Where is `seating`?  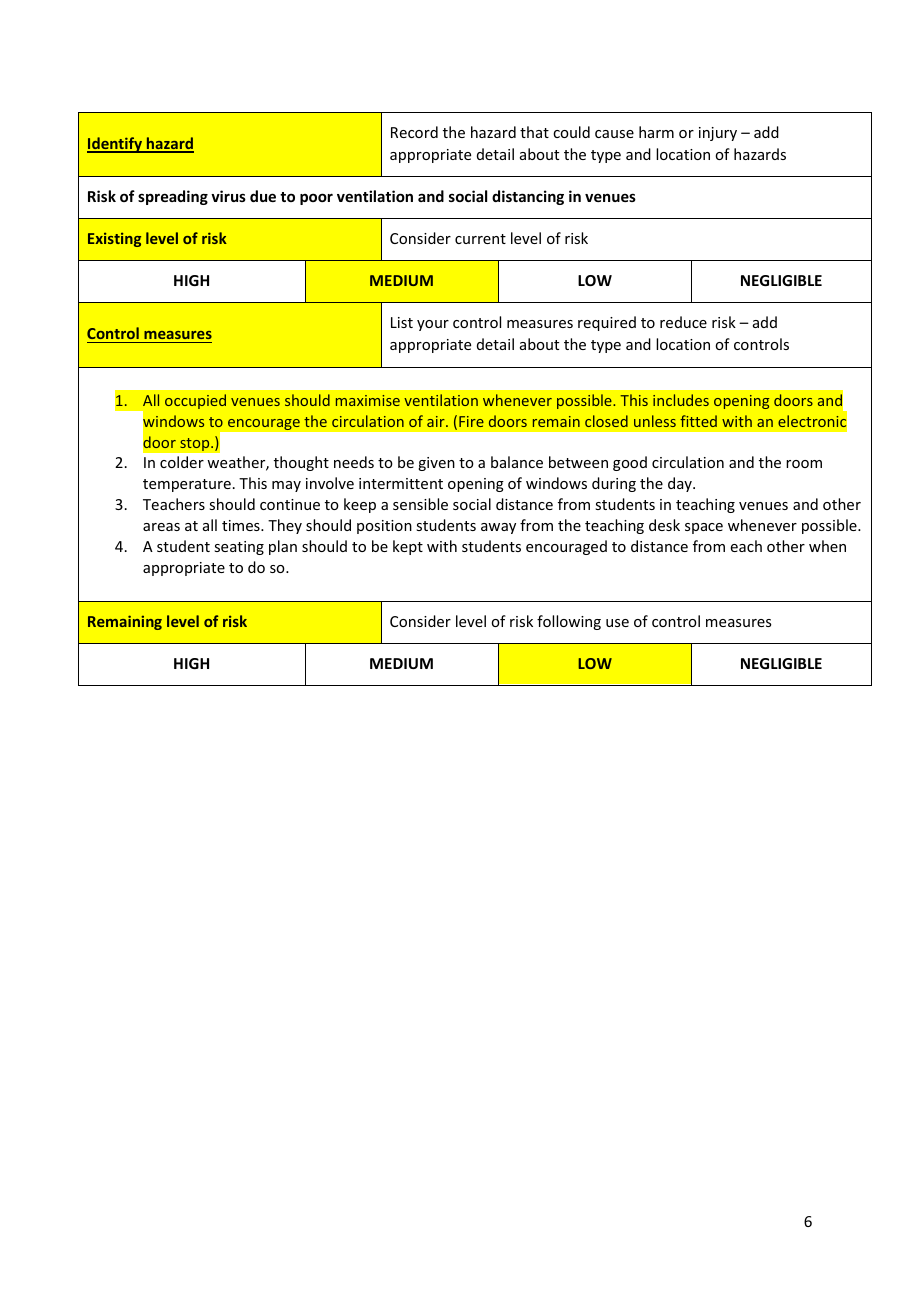 seating is located at coordinates (239, 548).
